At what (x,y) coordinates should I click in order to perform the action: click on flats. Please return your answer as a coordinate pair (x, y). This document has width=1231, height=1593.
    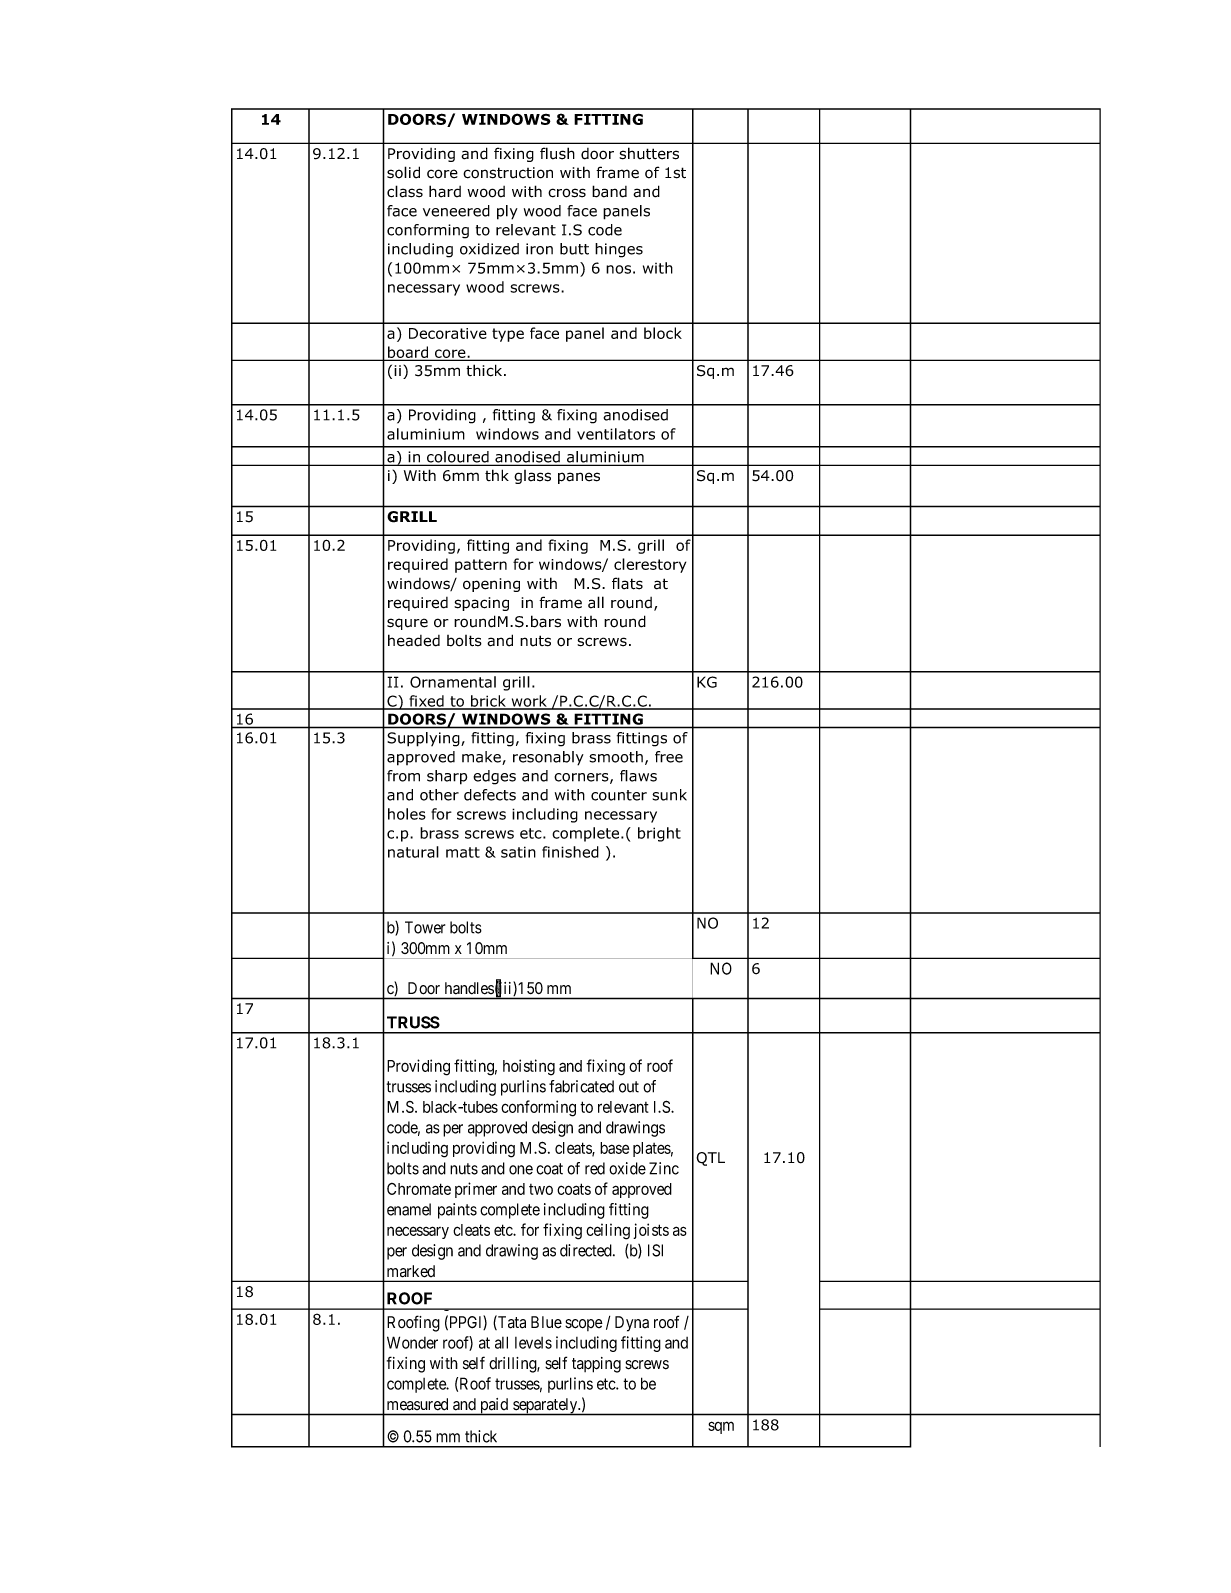
    Looking at the image, I should click on (627, 583).
